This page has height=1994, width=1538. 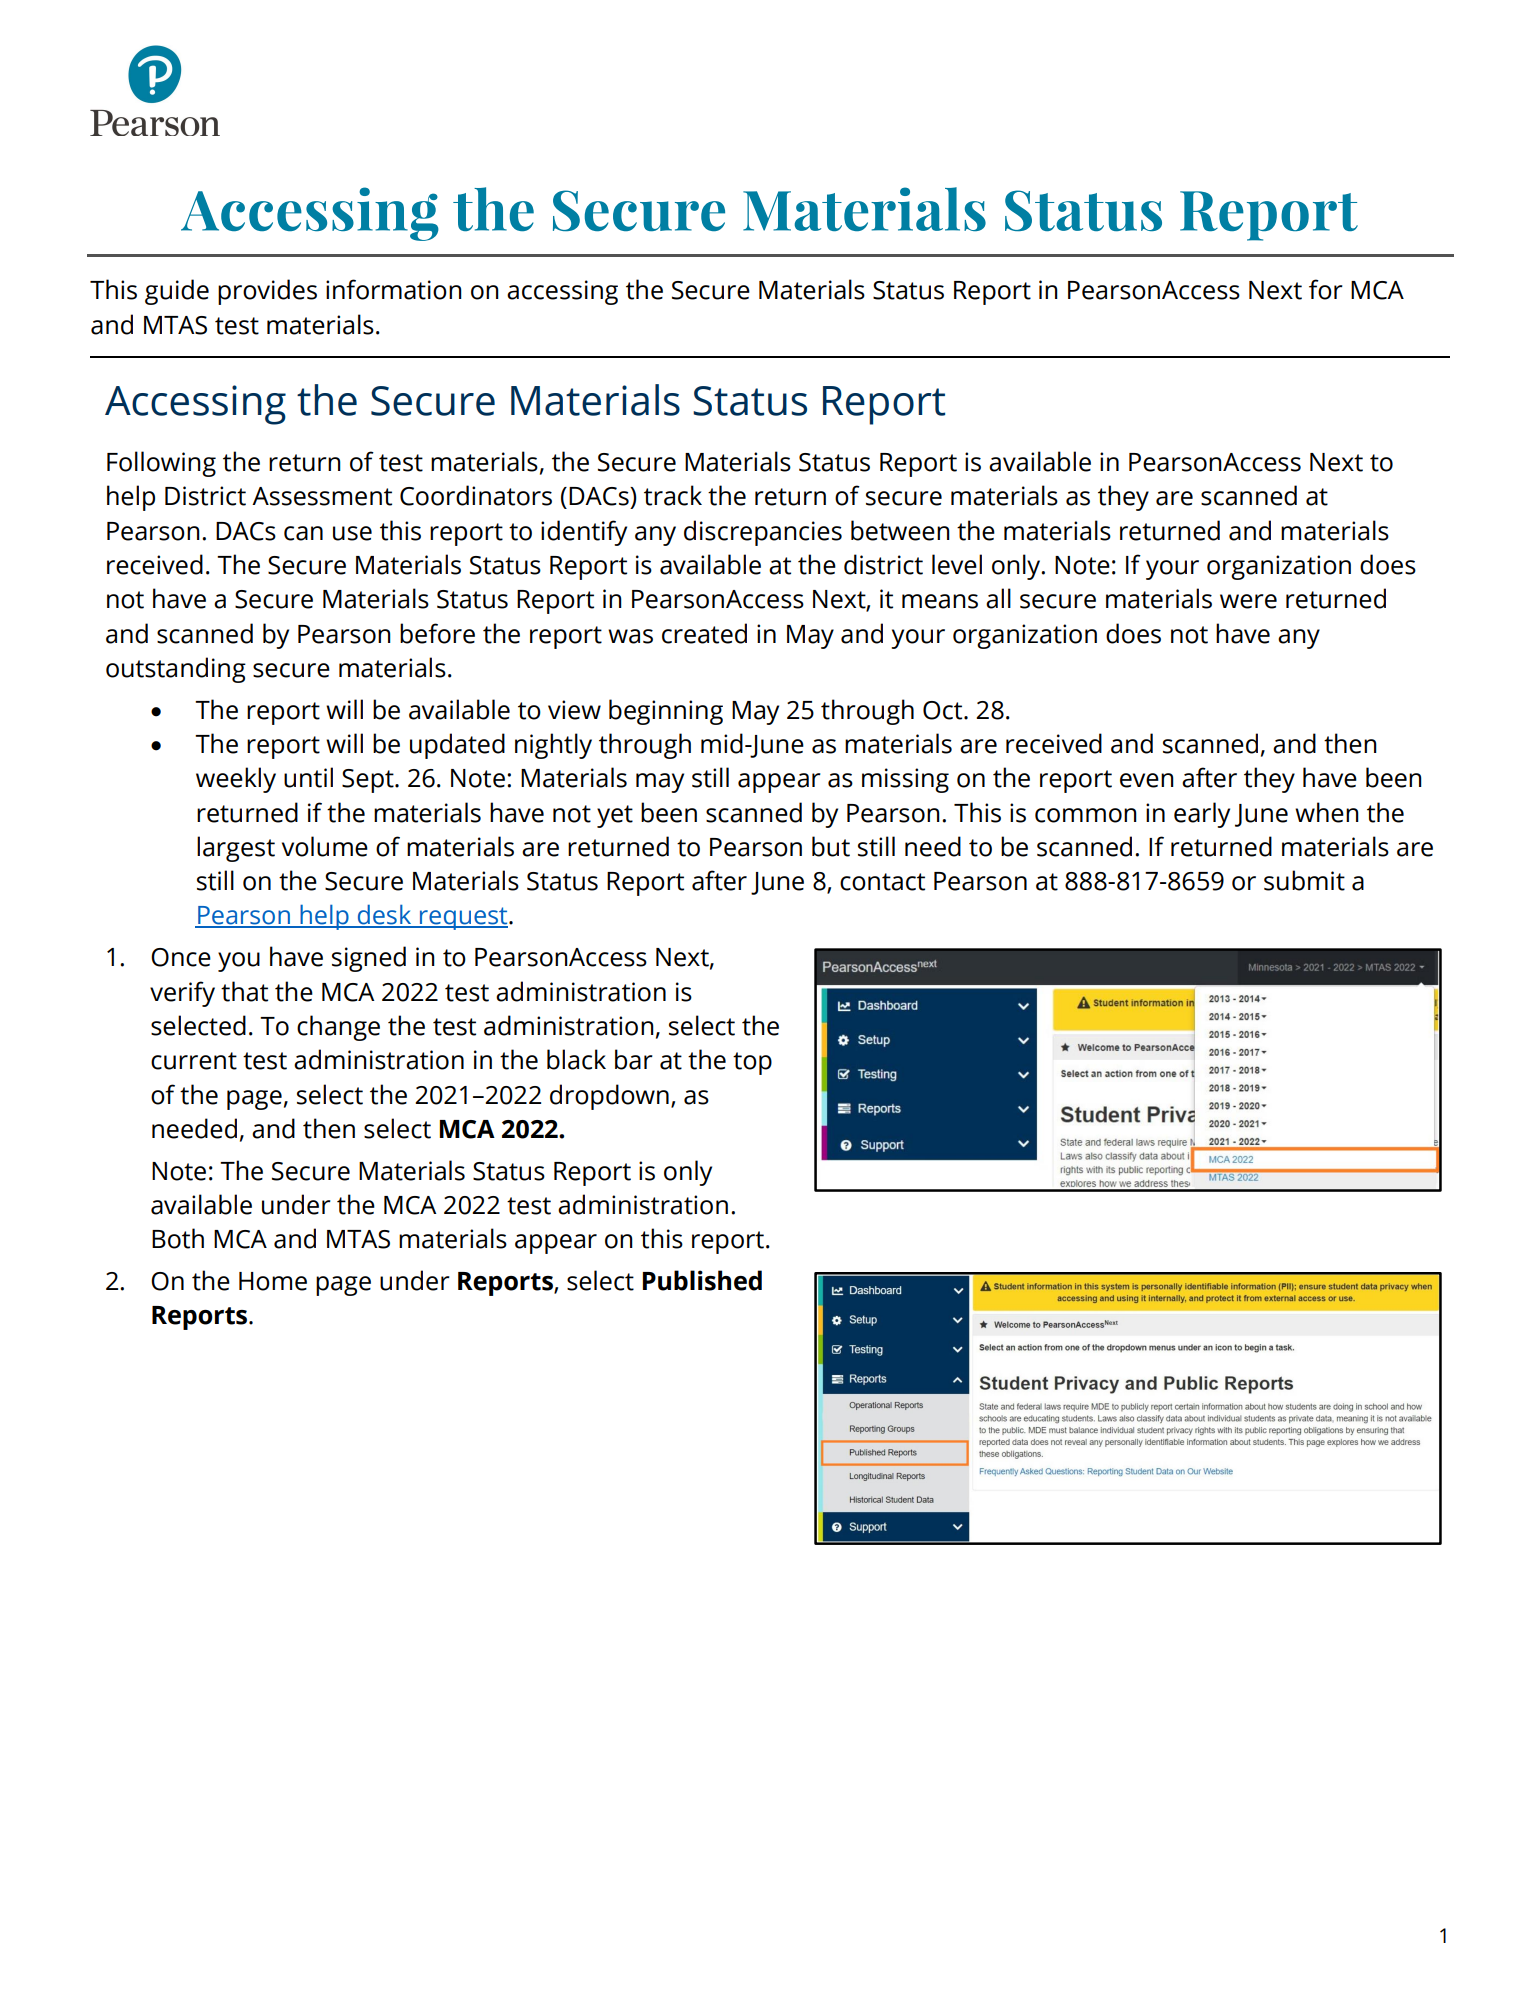 I want to click on top, so click(x=752, y=1063).
